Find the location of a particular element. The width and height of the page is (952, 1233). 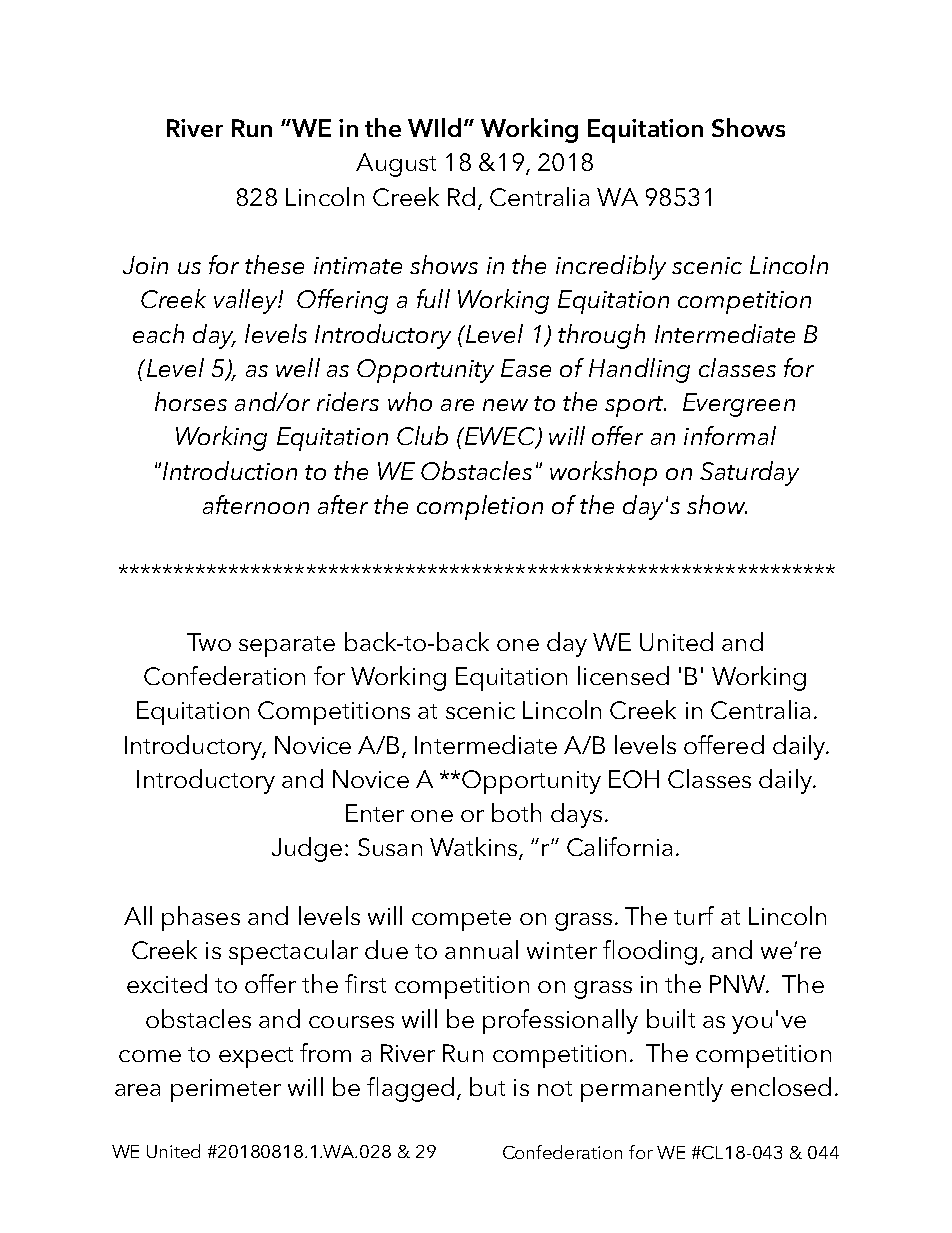

Judge is located at coordinates (307, 849).
